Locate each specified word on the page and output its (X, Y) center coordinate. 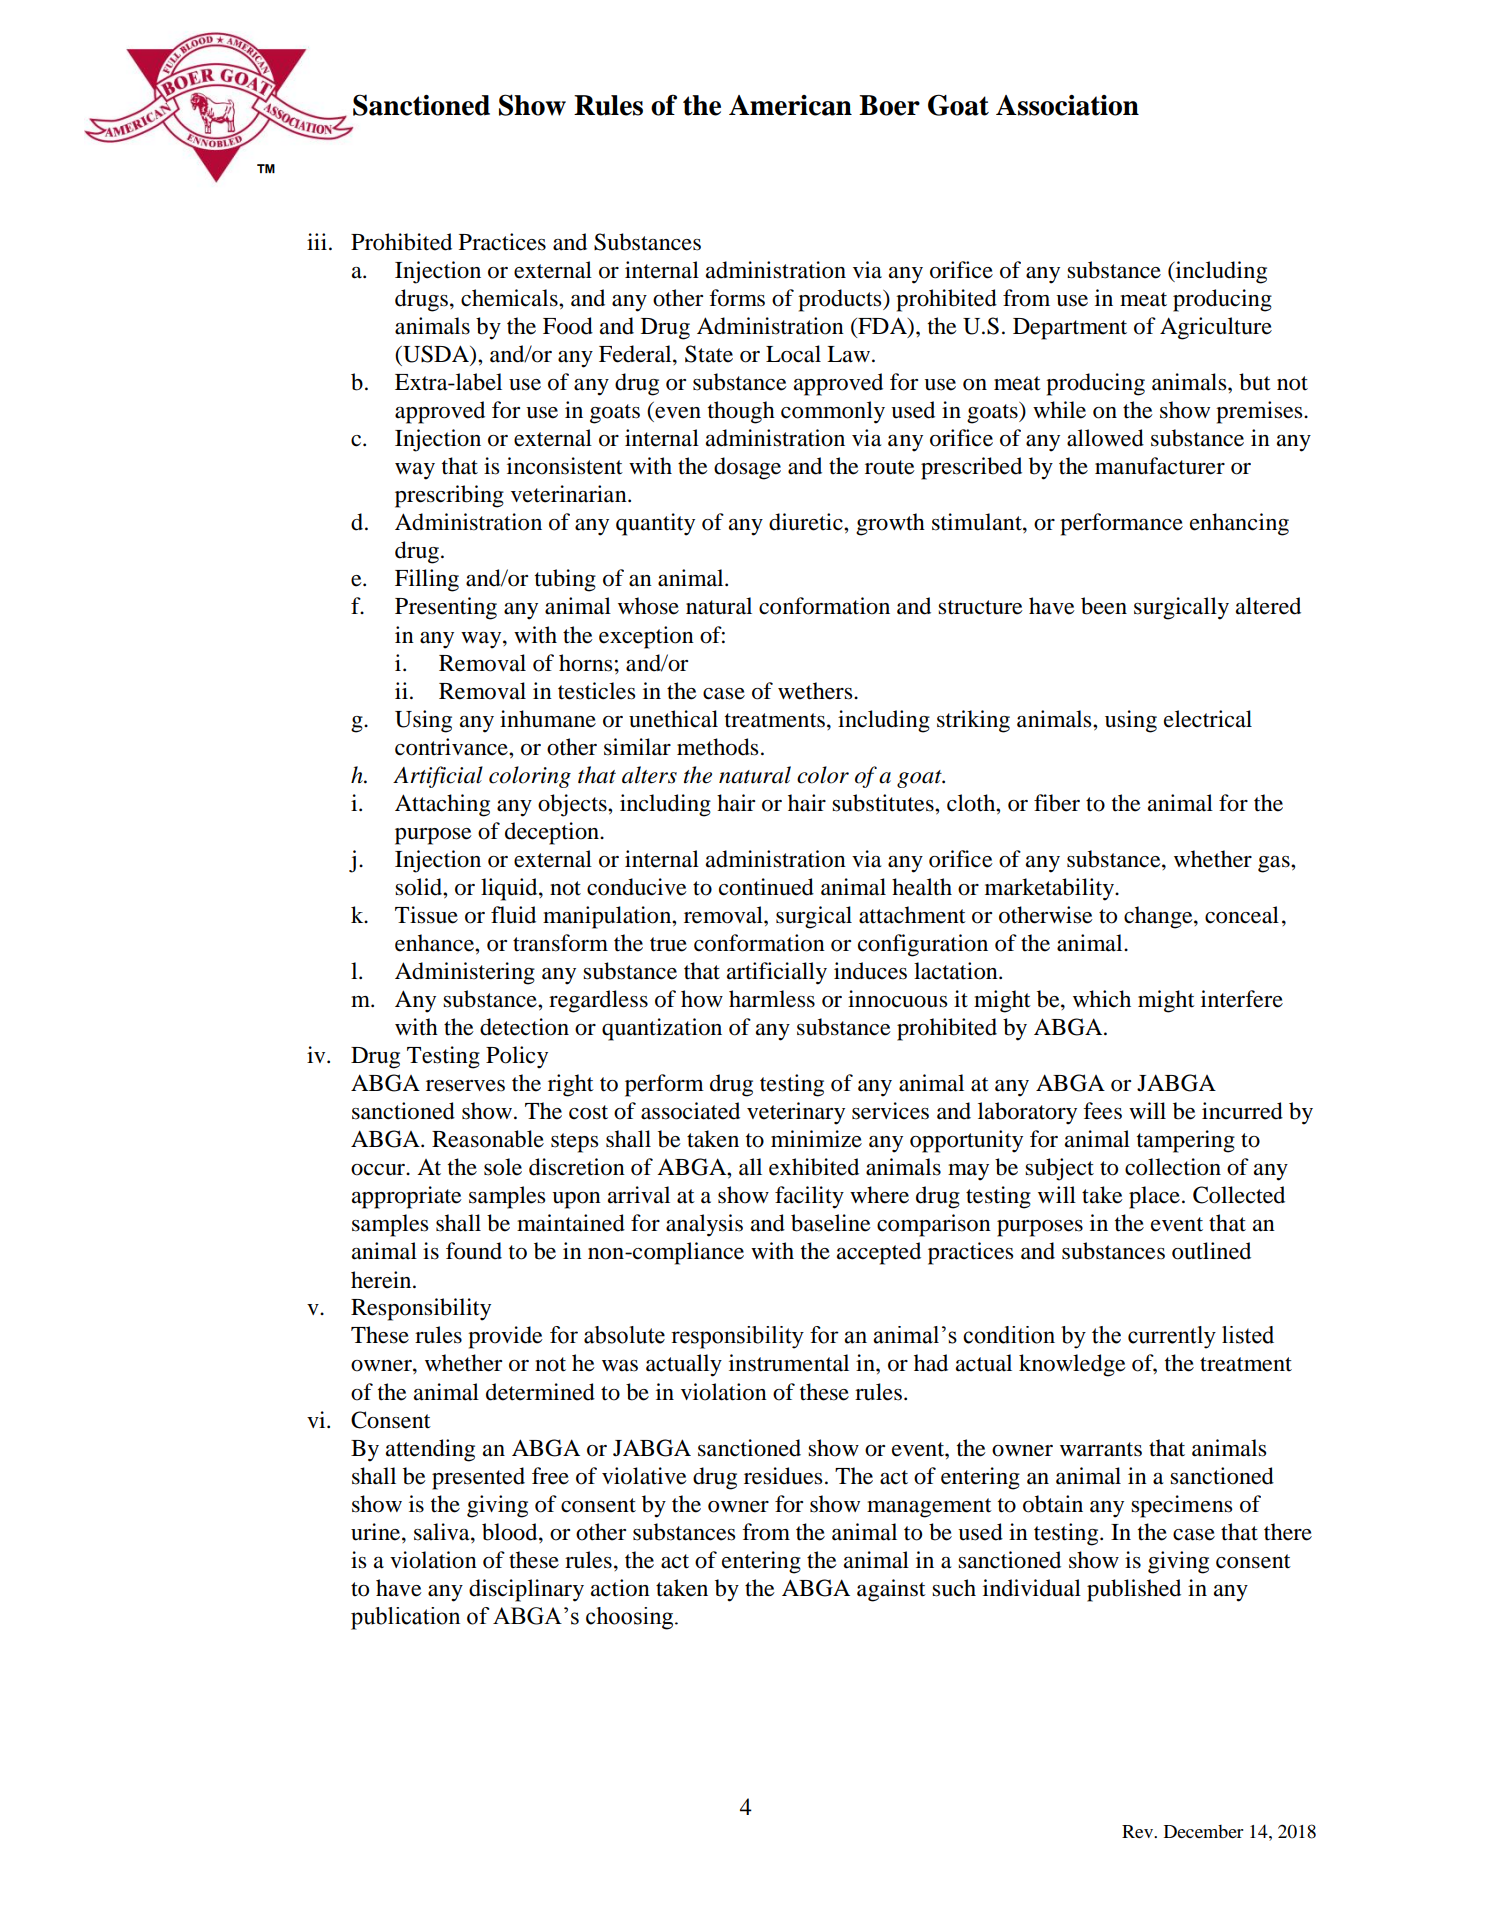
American (790, 105)
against (891, 1590)
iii (317, 241)
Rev (1139, 1831)
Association (1067, 105)
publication (405, 1618)
